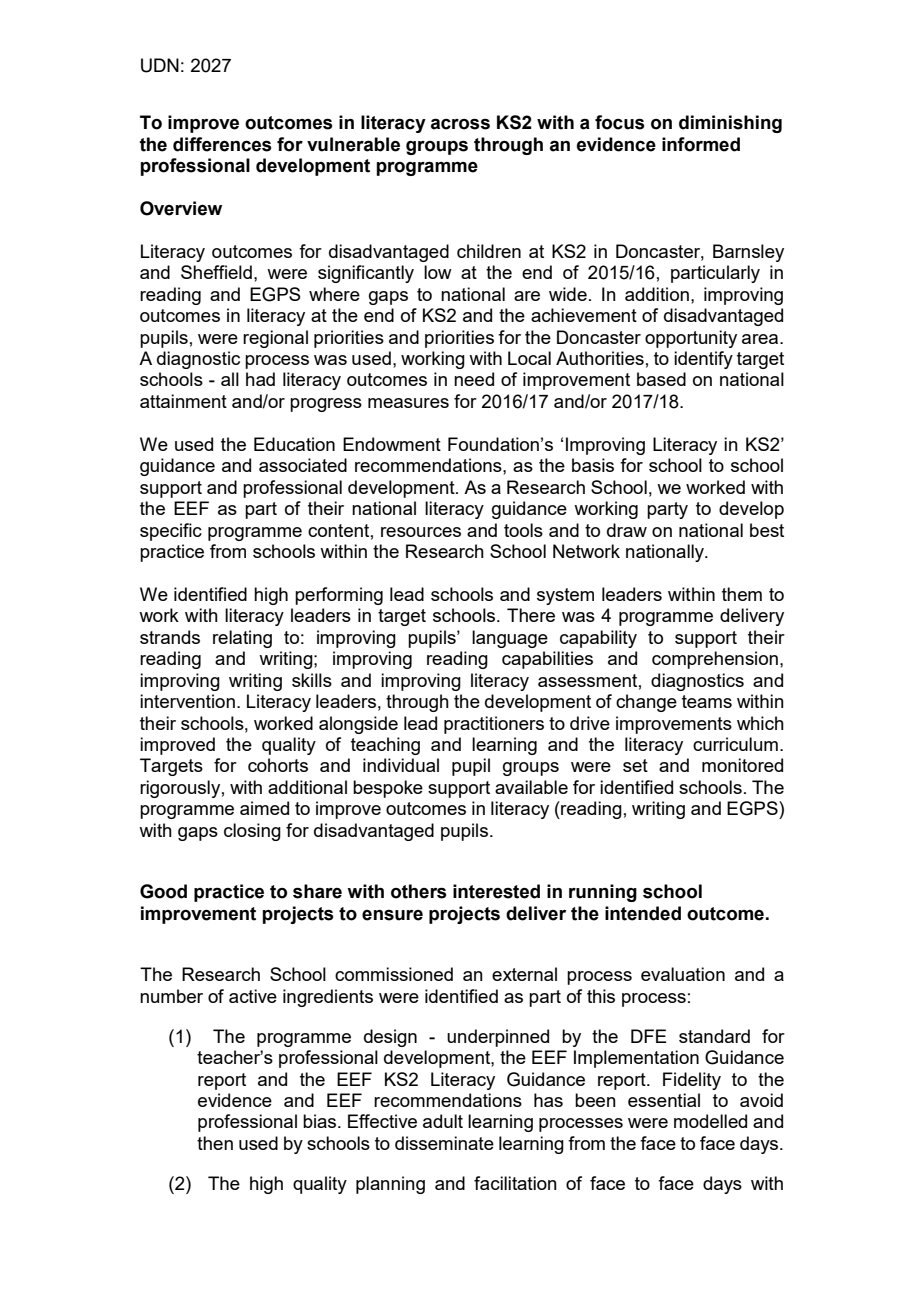 The width and height of the page is (924, 1308). Describe the element at coordinates (215, 1143) in the page. I see `then` at that location.
